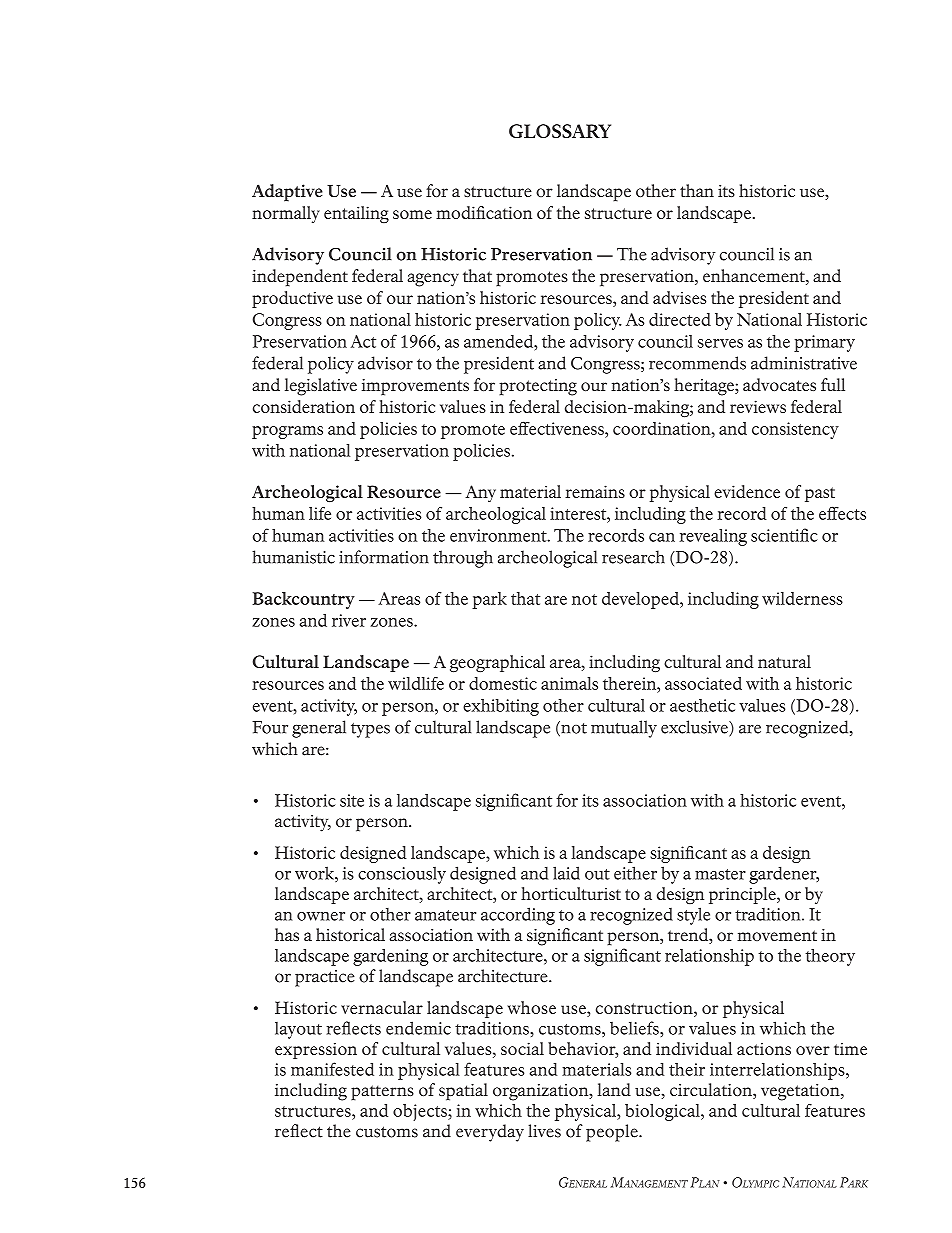 This screenshot has height=1233, width=952. I want to click on evidence, so click(747, 491).
